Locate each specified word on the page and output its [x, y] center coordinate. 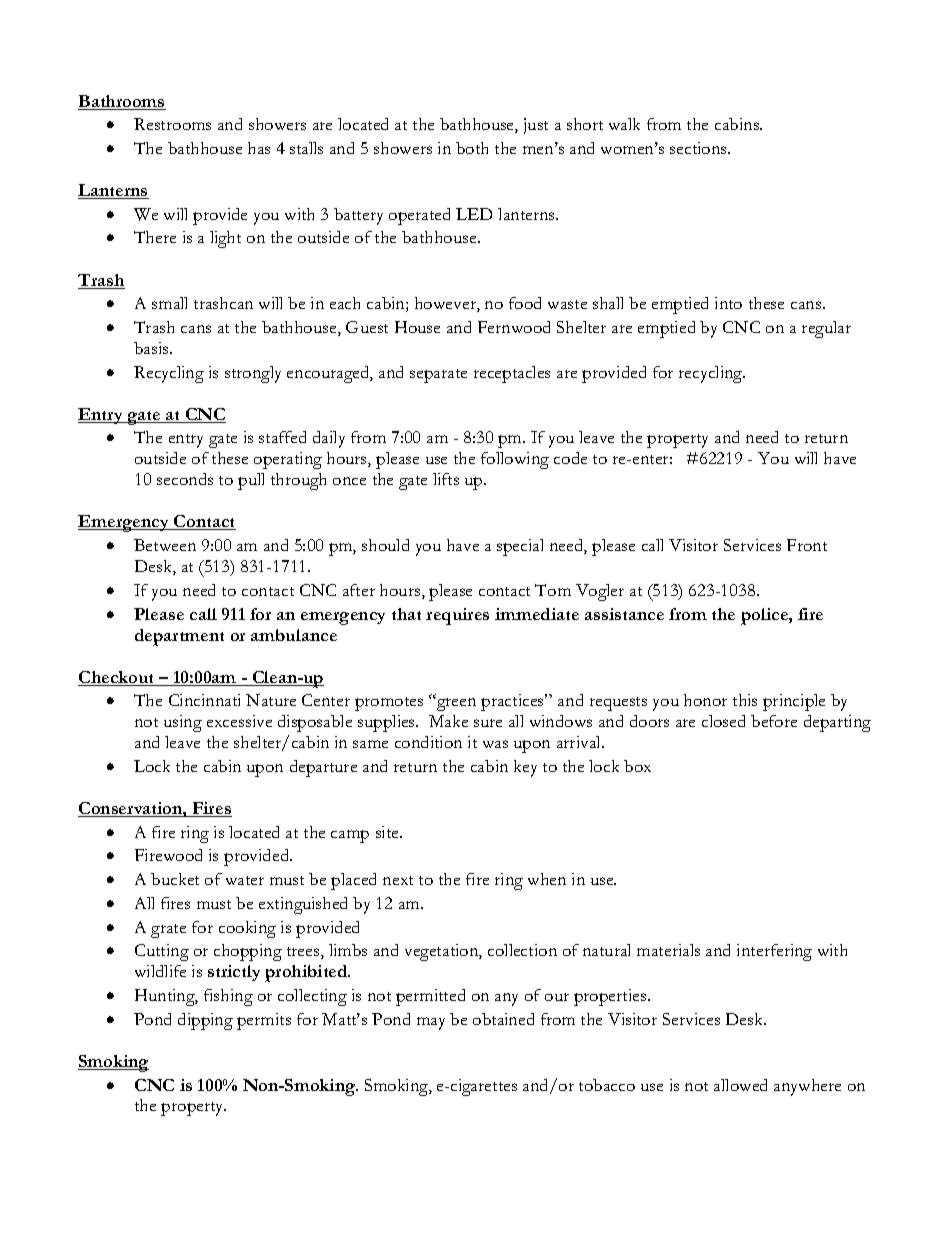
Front [807, 545]
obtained [503, 1019]
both [472, 148]
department [179, 637]
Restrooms [172, 124]
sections [699, 148]
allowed [740, 1085]
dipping [205, 1021]
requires [457, 616]
